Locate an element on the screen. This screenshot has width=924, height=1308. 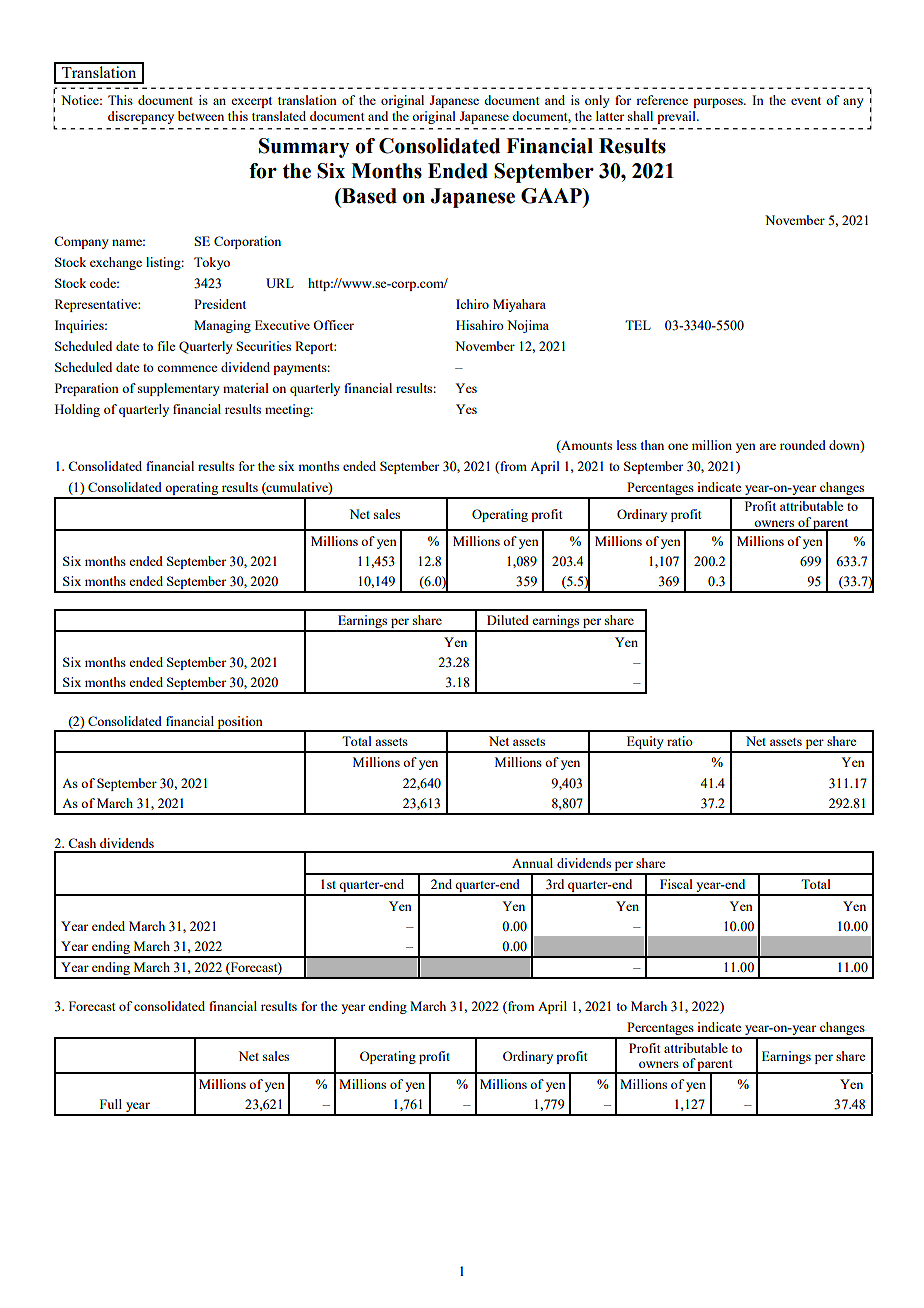
Based is located at coordinates (368, 196).
